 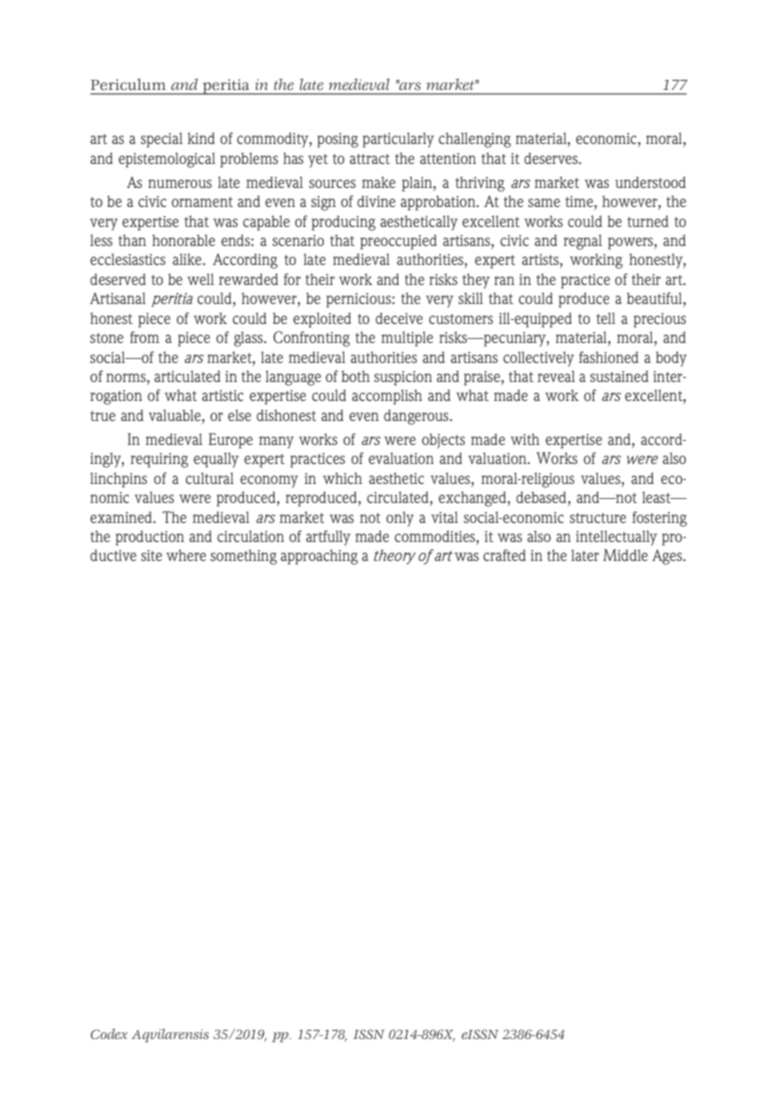 I want to click on Middle, so click(x=625, y=555).
